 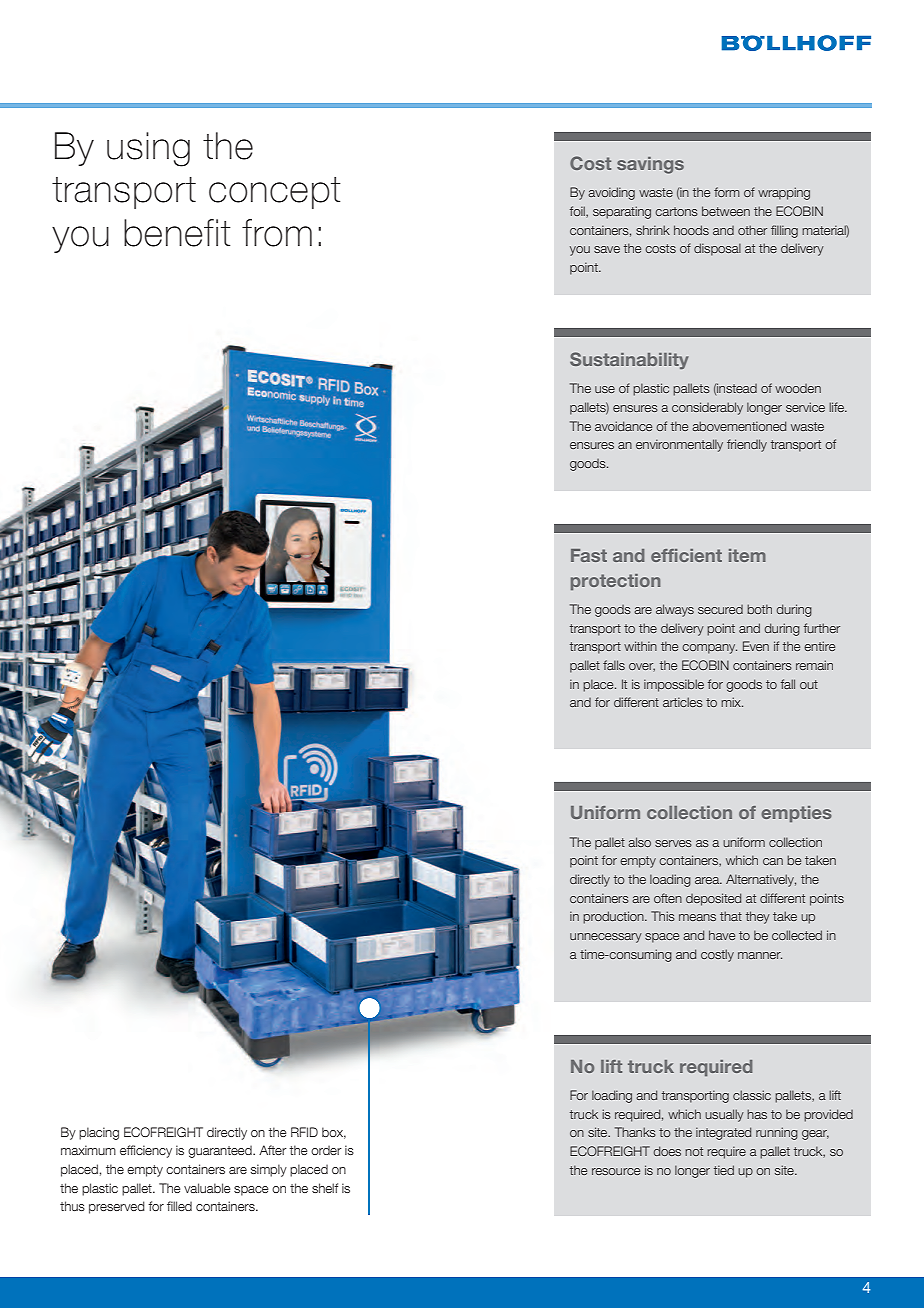 I want to click on unnecessary, so click(x=606, y=938).
